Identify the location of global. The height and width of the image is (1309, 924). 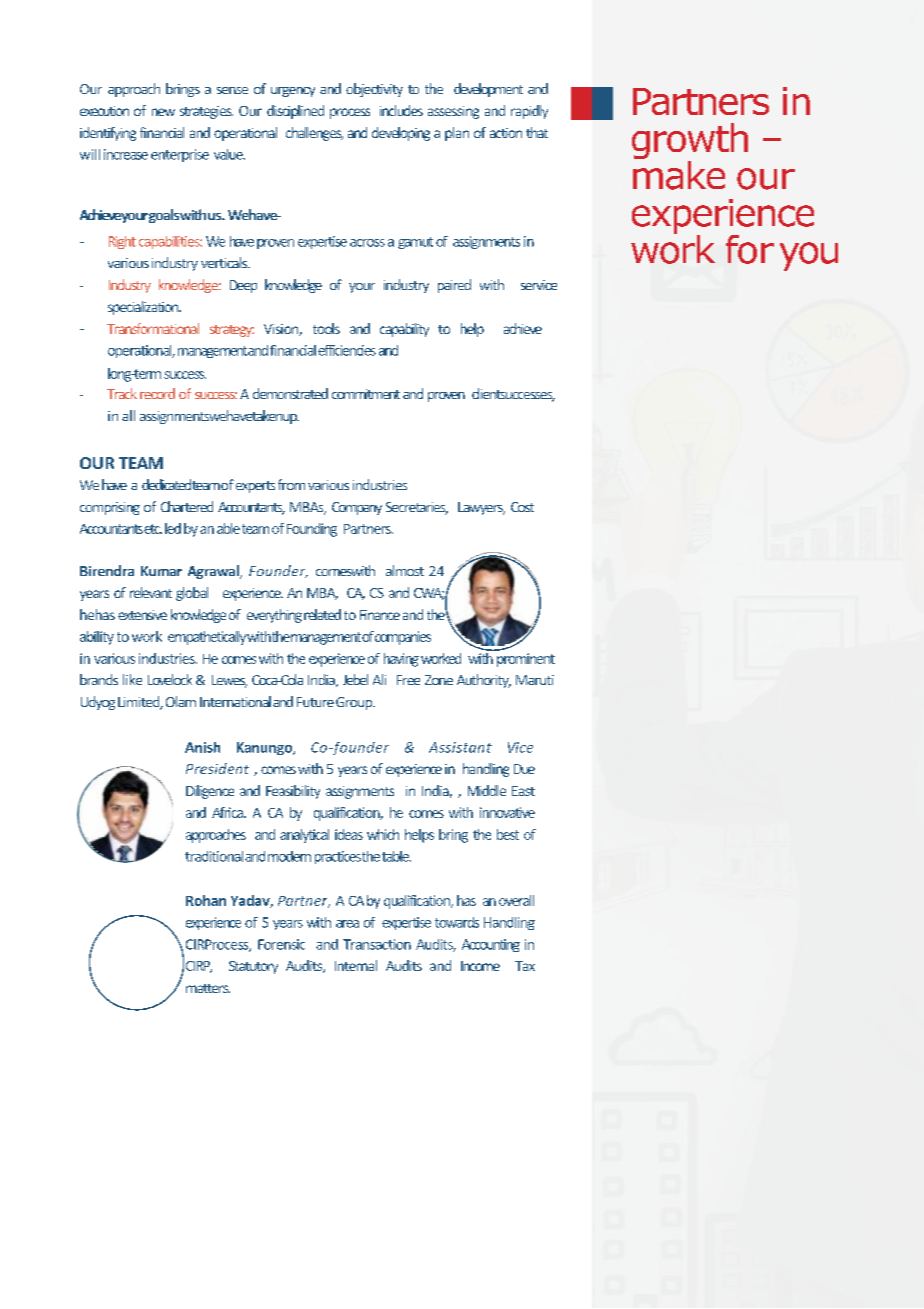
(192, 594).
